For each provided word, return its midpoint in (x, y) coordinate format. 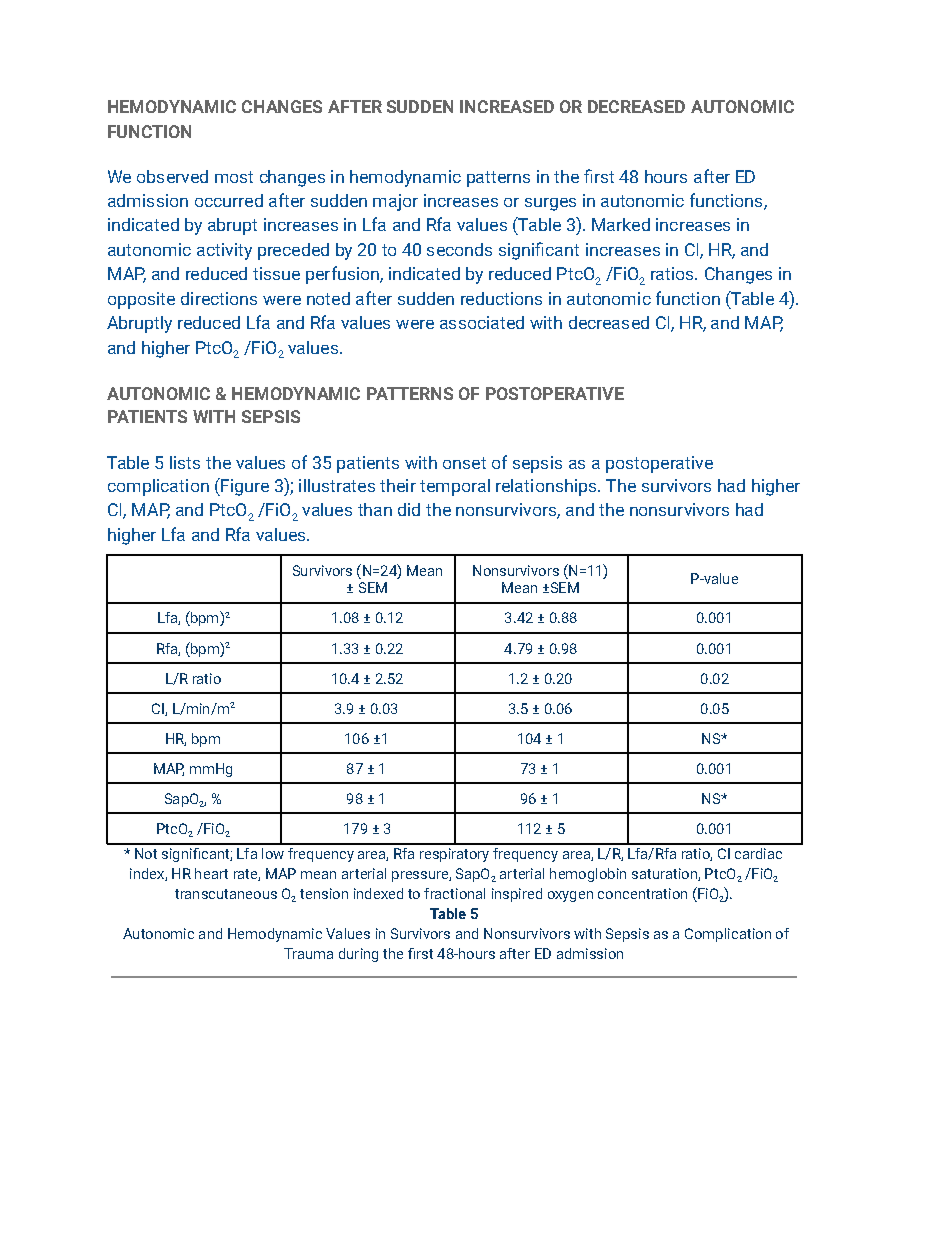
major (395, 202)
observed (172, 176)
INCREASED (507, 106)
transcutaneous (226, 894)
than (375, 509)
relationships (547, 487)
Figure (244, 487)
